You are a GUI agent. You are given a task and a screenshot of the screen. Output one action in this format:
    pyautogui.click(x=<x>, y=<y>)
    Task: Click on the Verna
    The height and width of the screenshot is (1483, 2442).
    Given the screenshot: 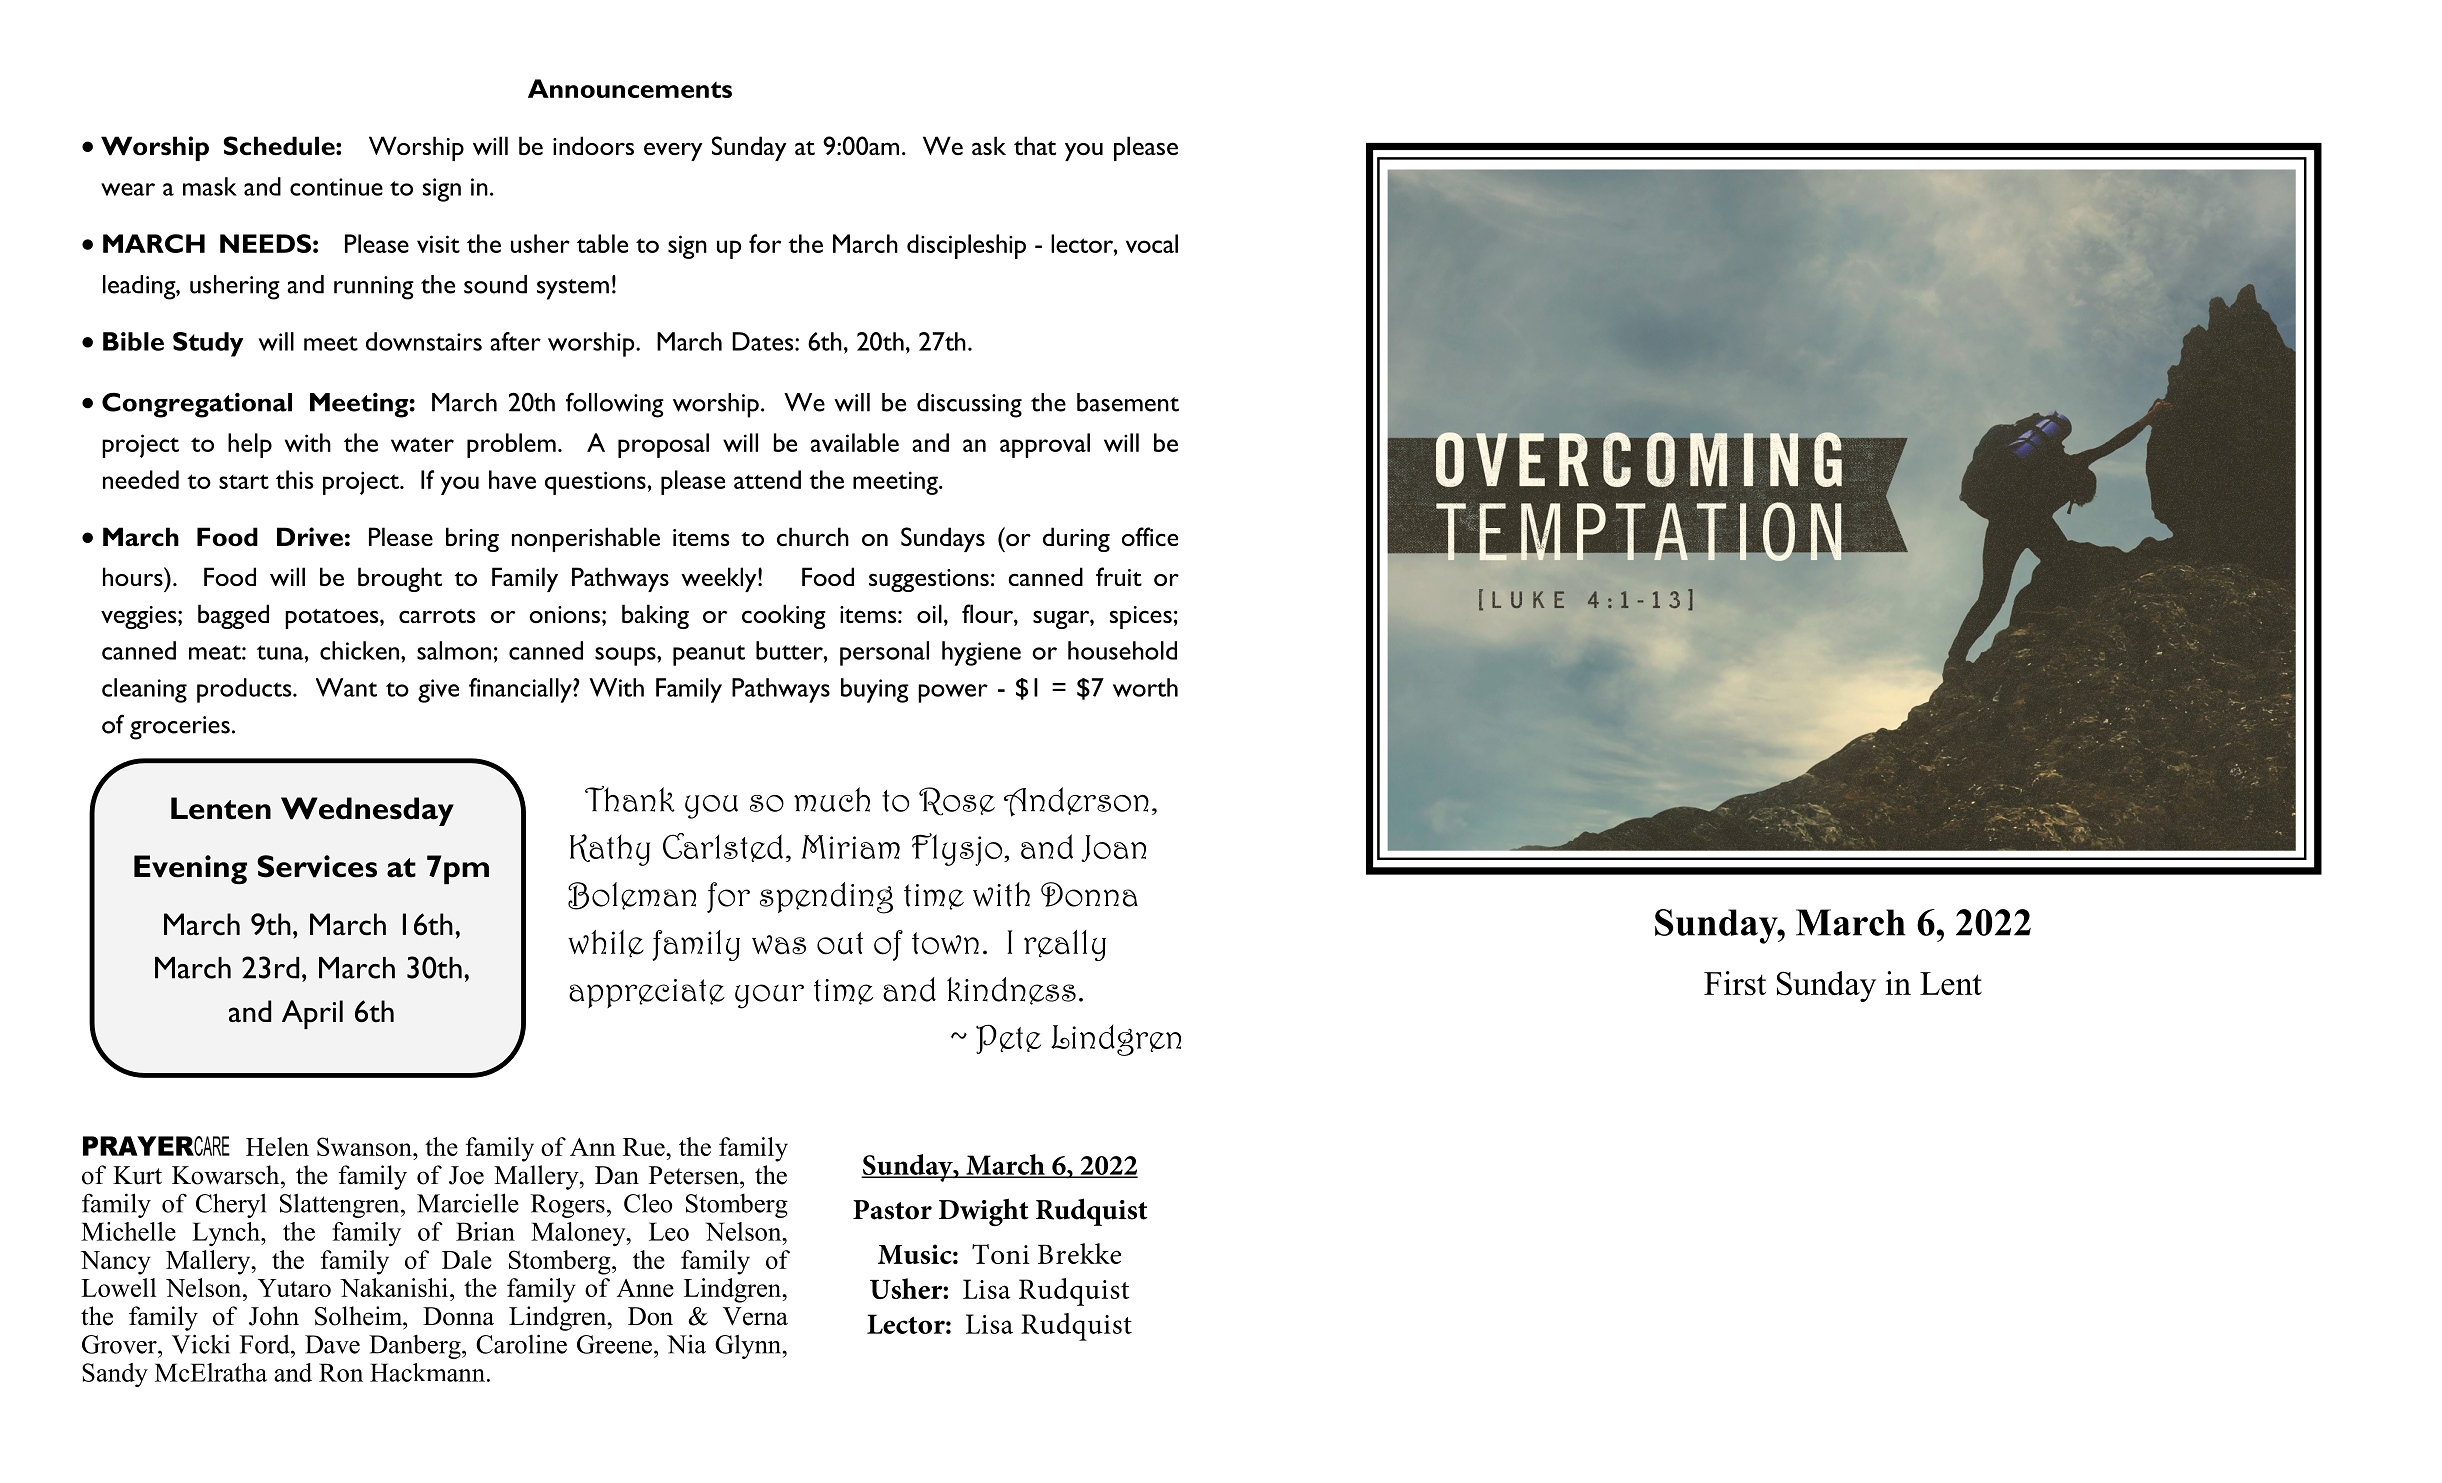 What is the action you would take?
    pyautogui.click(x=755, y=1316)
